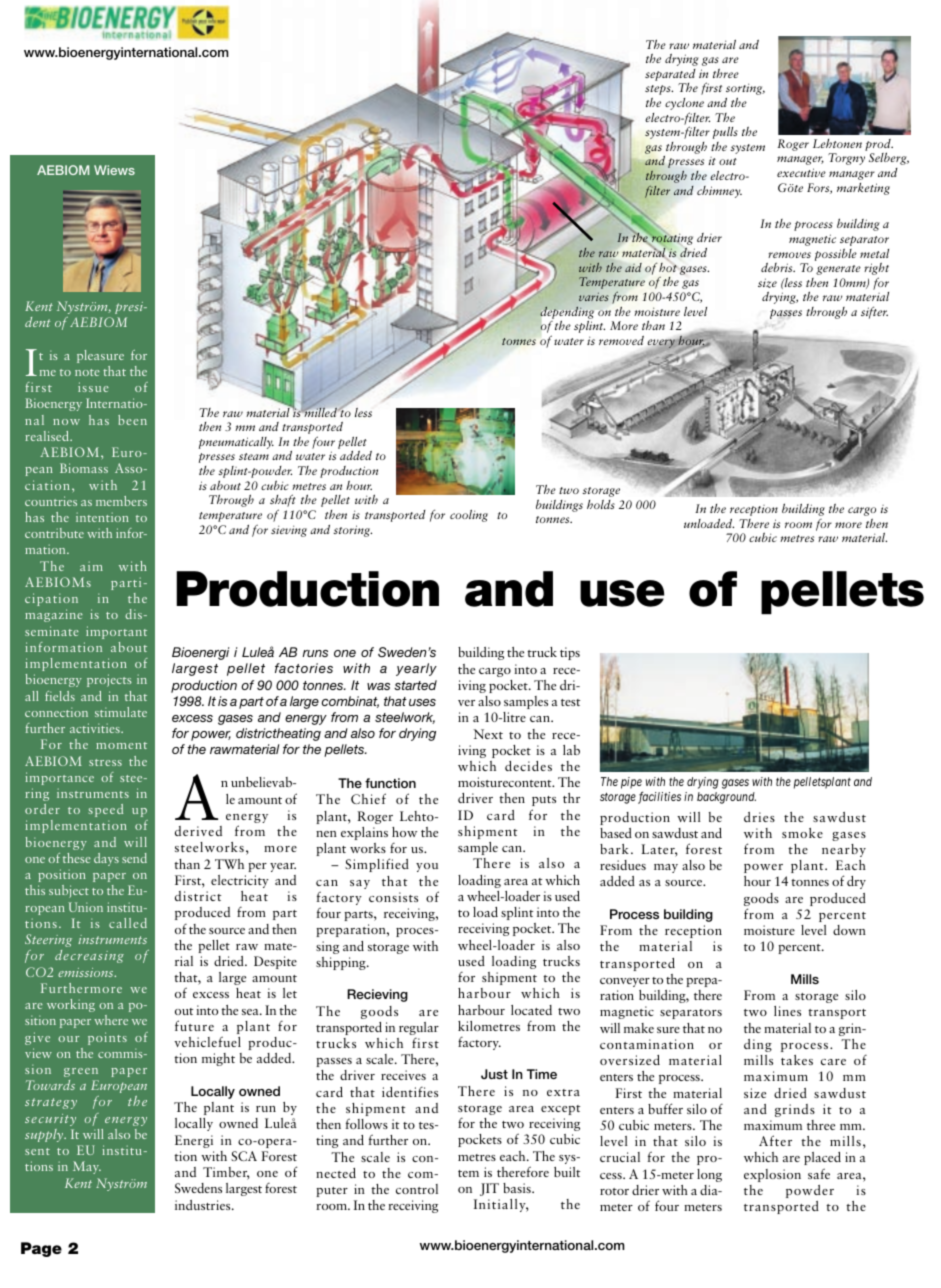 Image resolution: width=941 pixels, height=1288 pixels. I want to click on aim, so click(91, 566).
